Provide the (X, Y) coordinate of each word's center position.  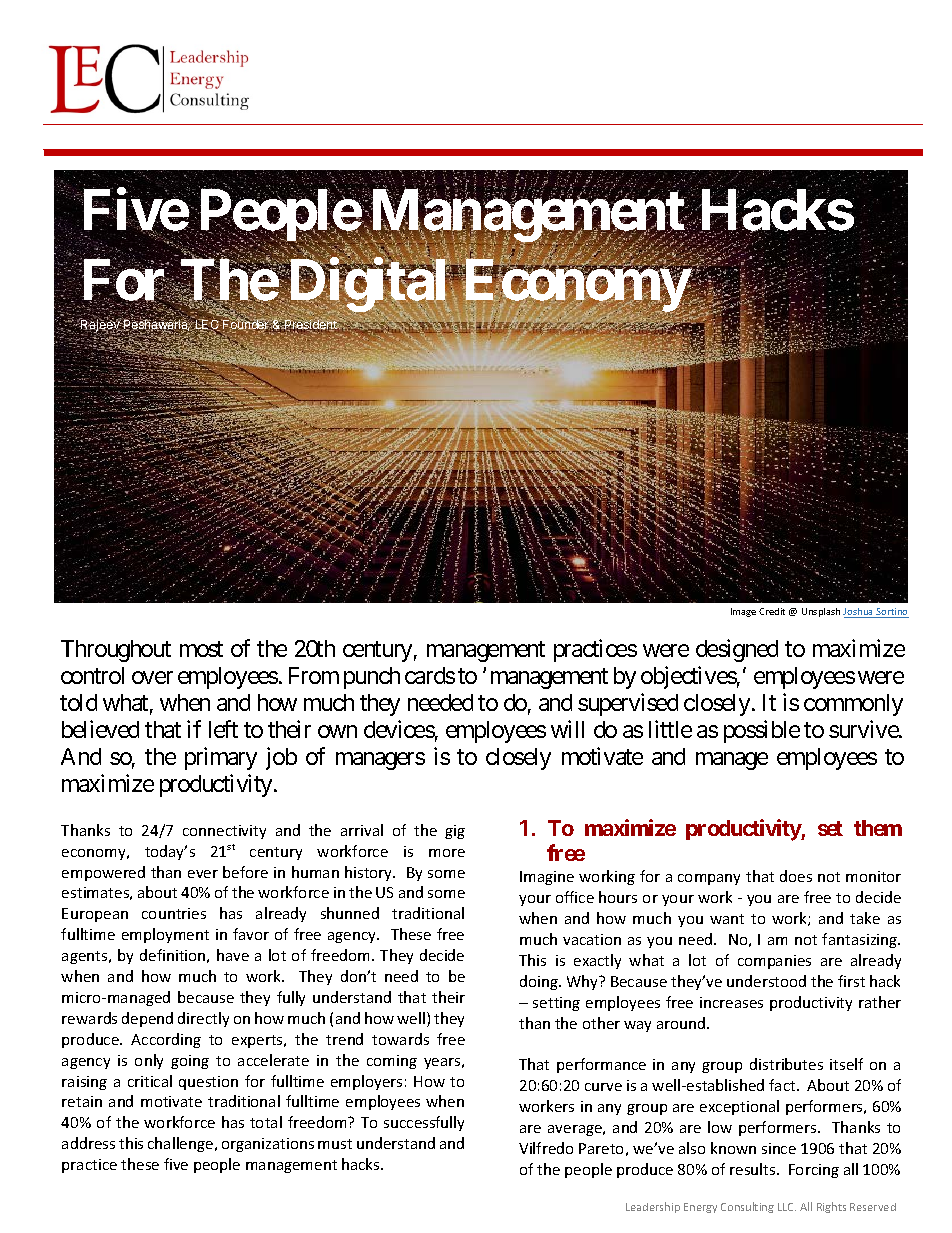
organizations (268, 1145)
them (878, 828)
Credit (772, 611)
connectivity (224, 832)
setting (556, 1004)
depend (147, 1019)
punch (372, 678)
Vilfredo (546, 1148)
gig (455, 832)
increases (731, 1002)
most (201, 649)
